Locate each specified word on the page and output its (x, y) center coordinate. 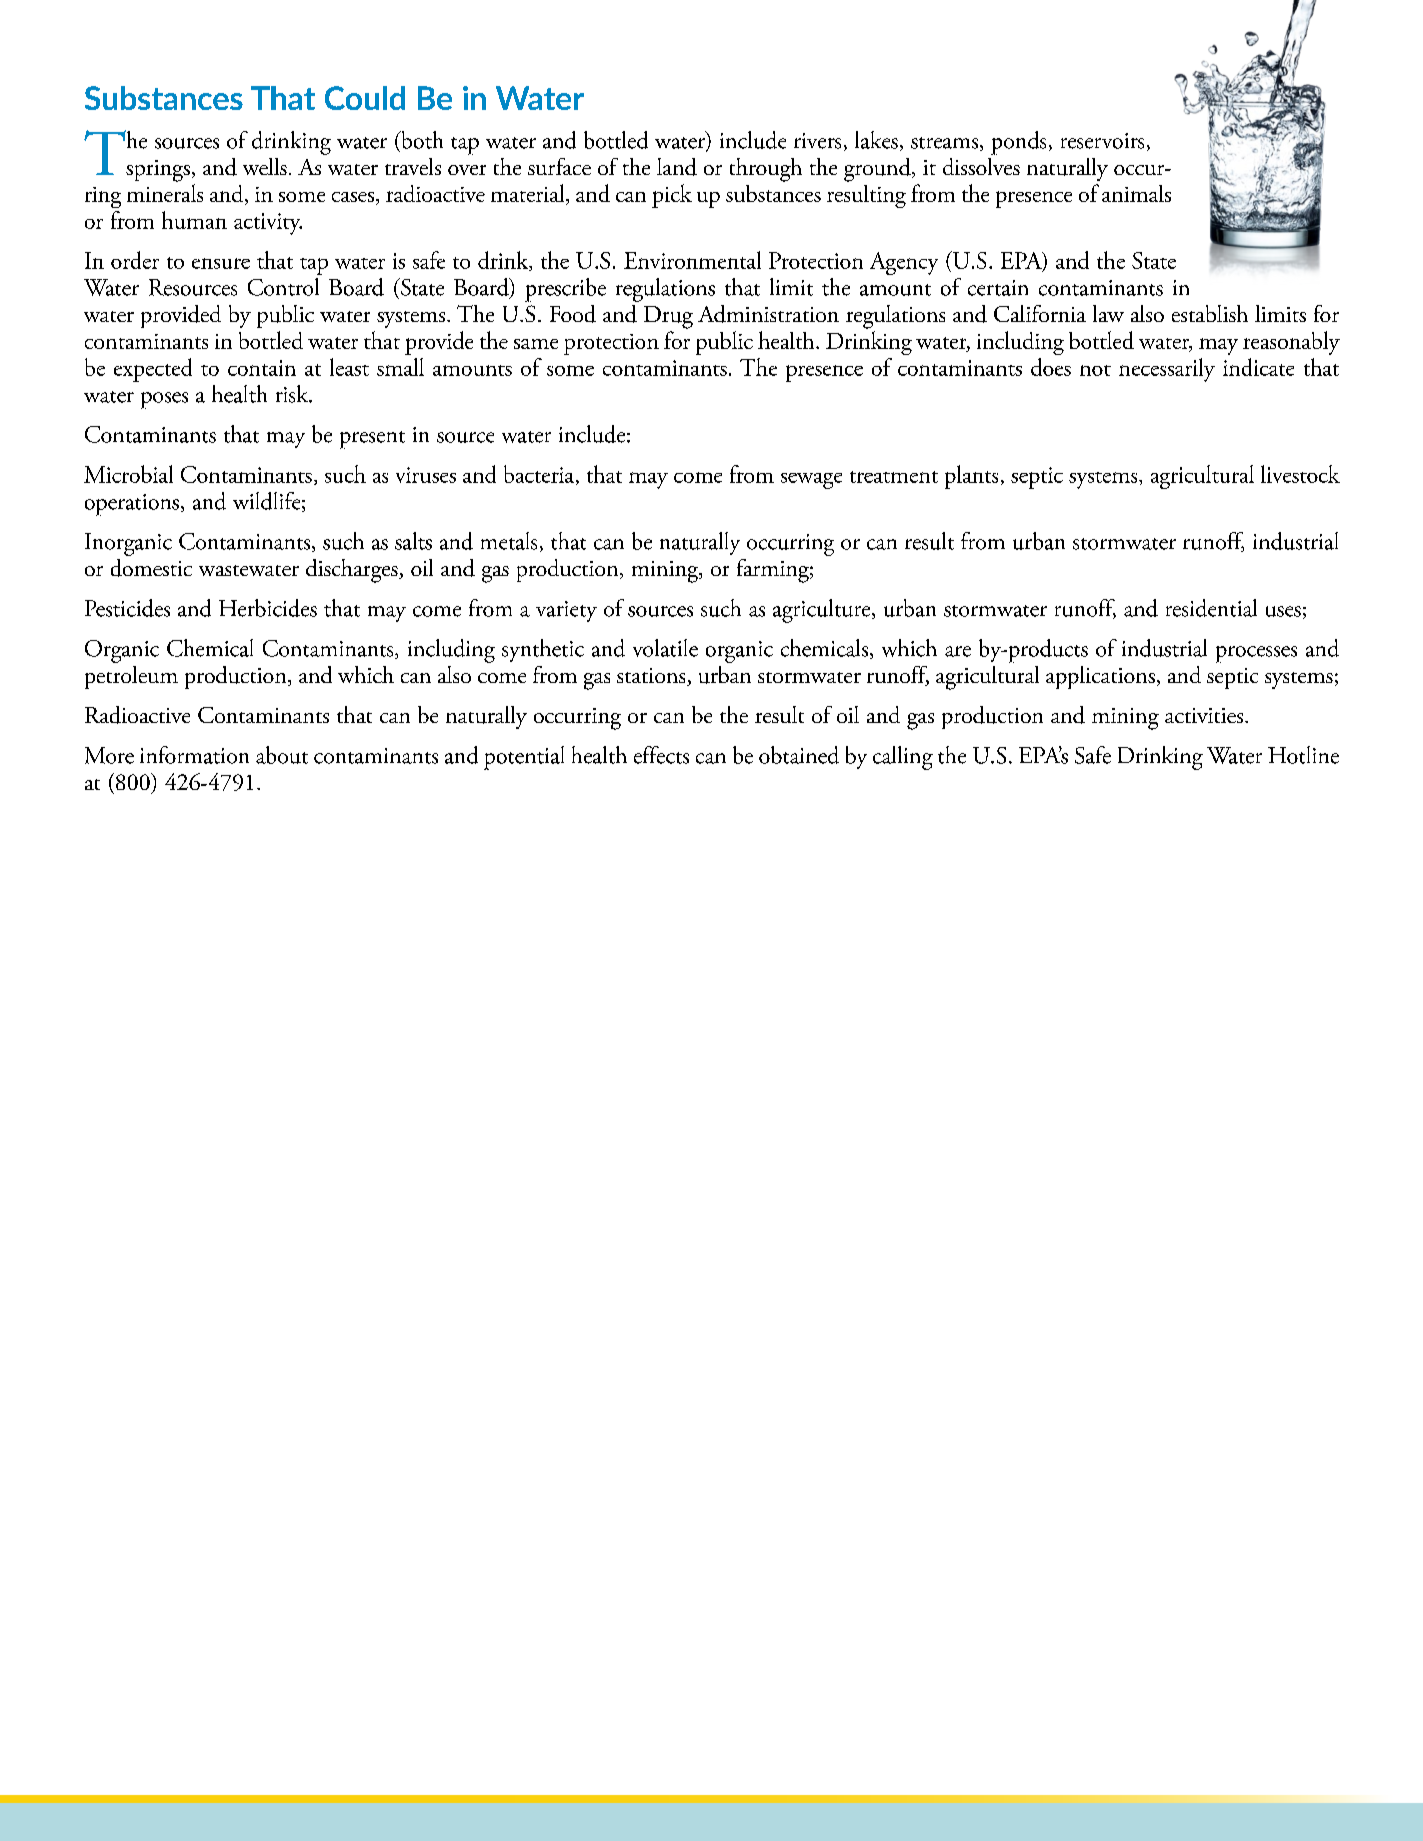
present (372, 440)
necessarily (1167, 370)
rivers (817, 141)
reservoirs (1102, 141)
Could (365, 98)
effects (661, 755)
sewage (811, 481)
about (282, 755)
